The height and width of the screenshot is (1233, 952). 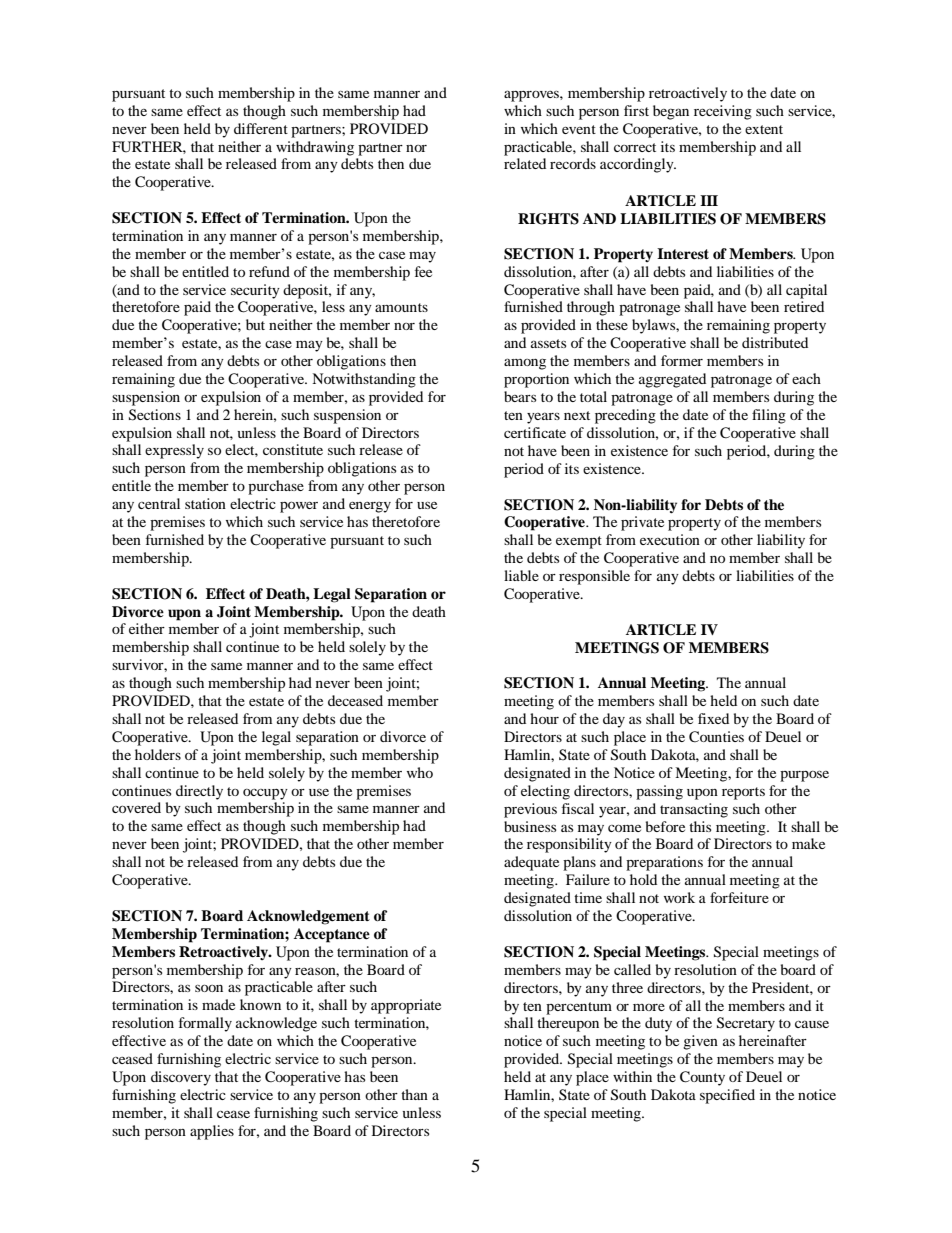 What do you see at coordinates (205, 503) in the screenshot?
I see `station` at bounding box center [205, 503].
